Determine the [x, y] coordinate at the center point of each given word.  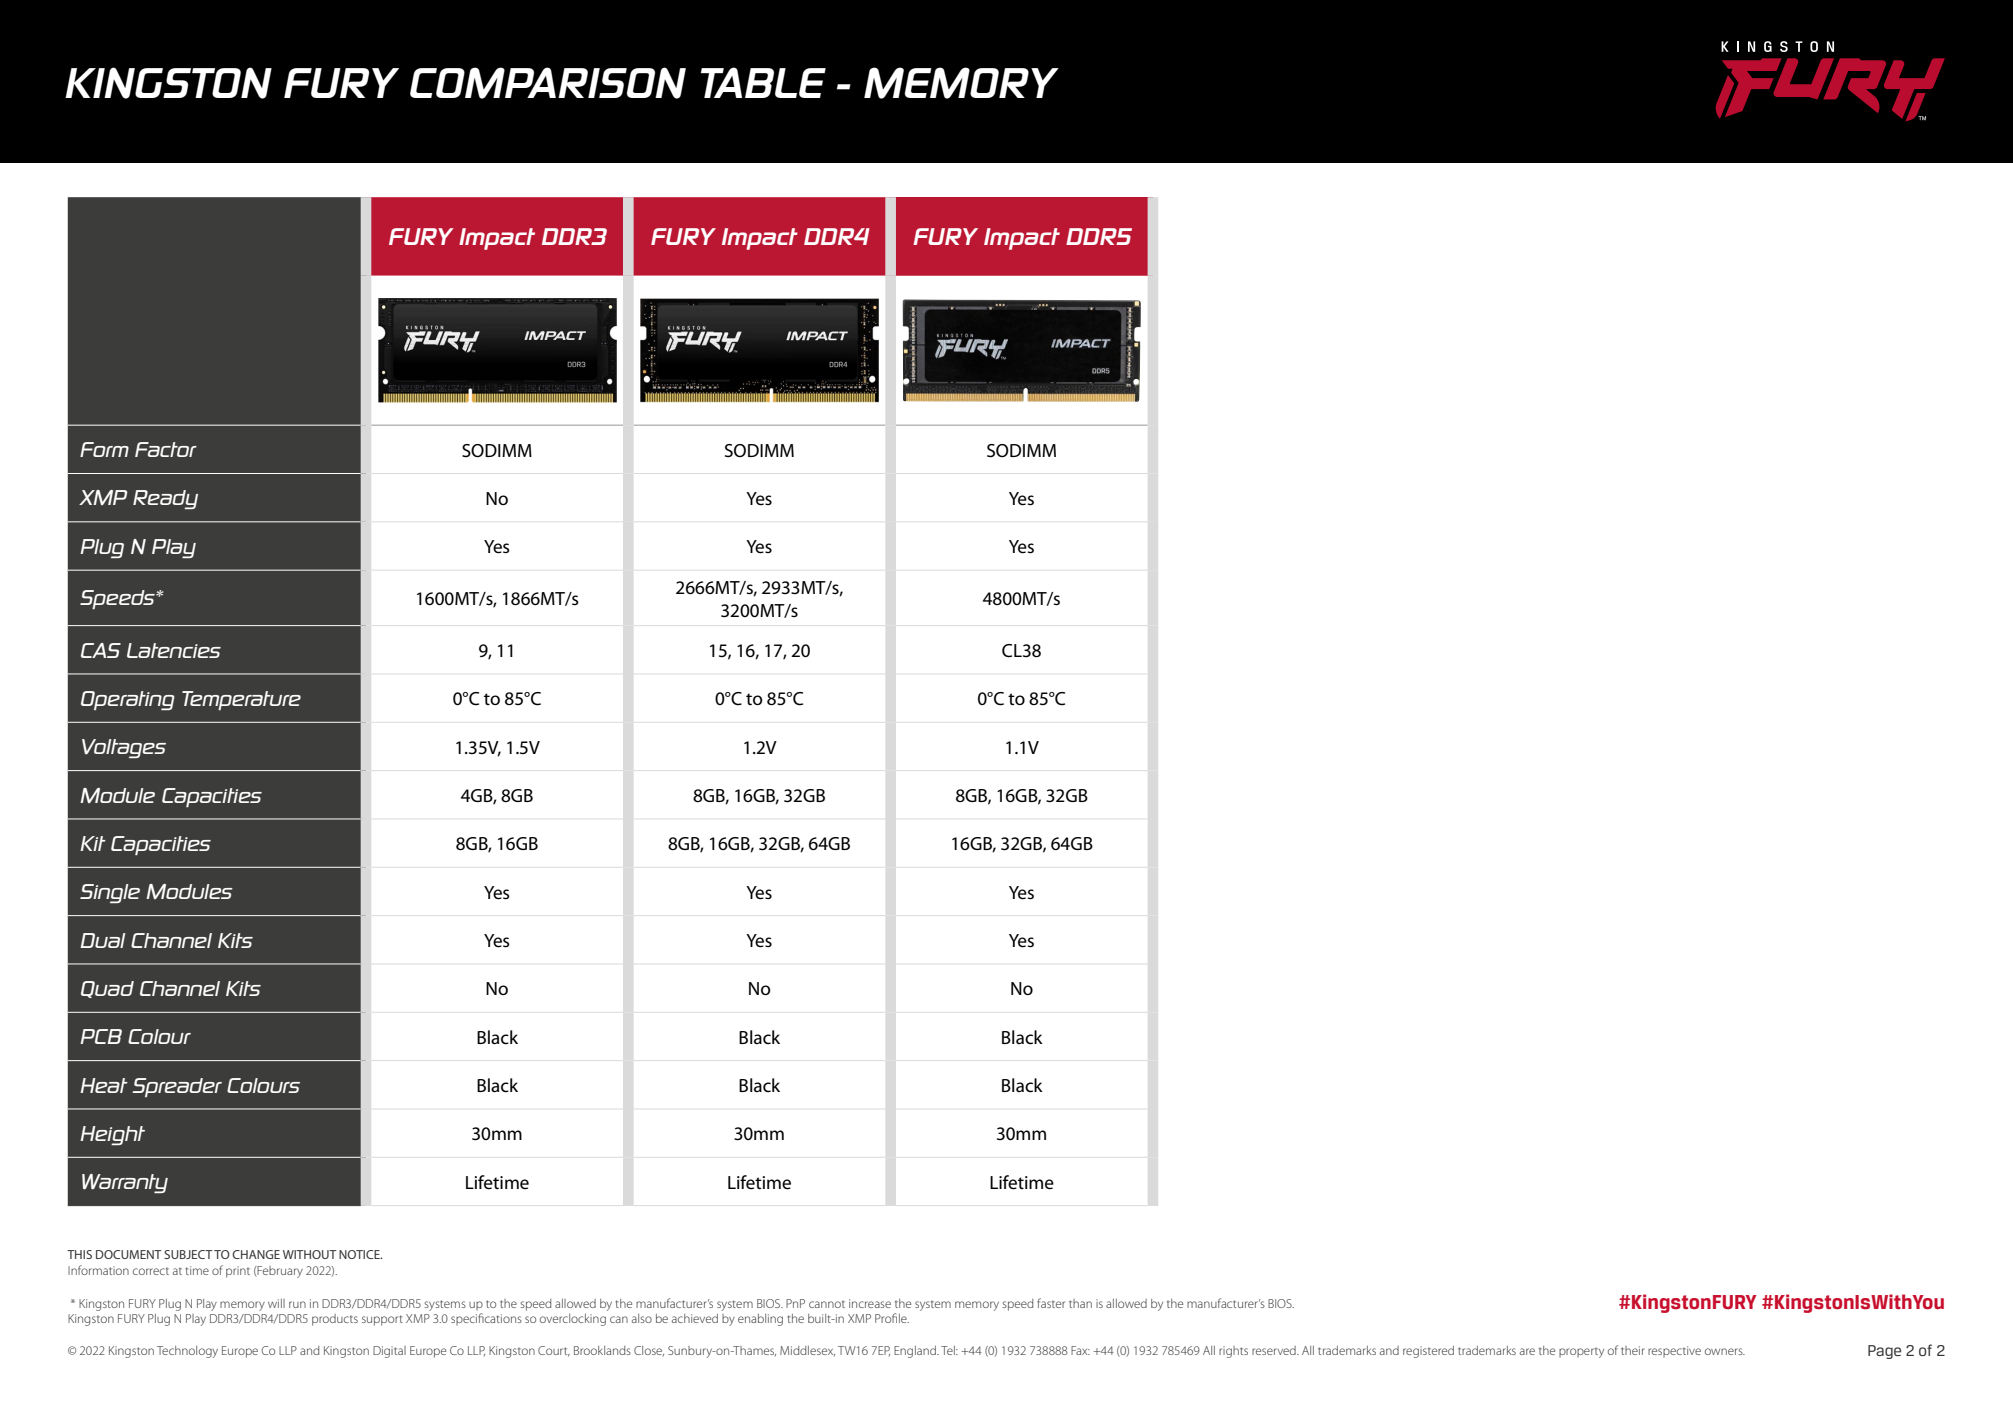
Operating [128, 700]
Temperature [241, 700]
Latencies [174, 650]
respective [1674, 1351]
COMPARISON [548, 83]
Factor [166, 449]
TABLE [763, 82]
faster [1051, 1303]
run [297, 1304]
